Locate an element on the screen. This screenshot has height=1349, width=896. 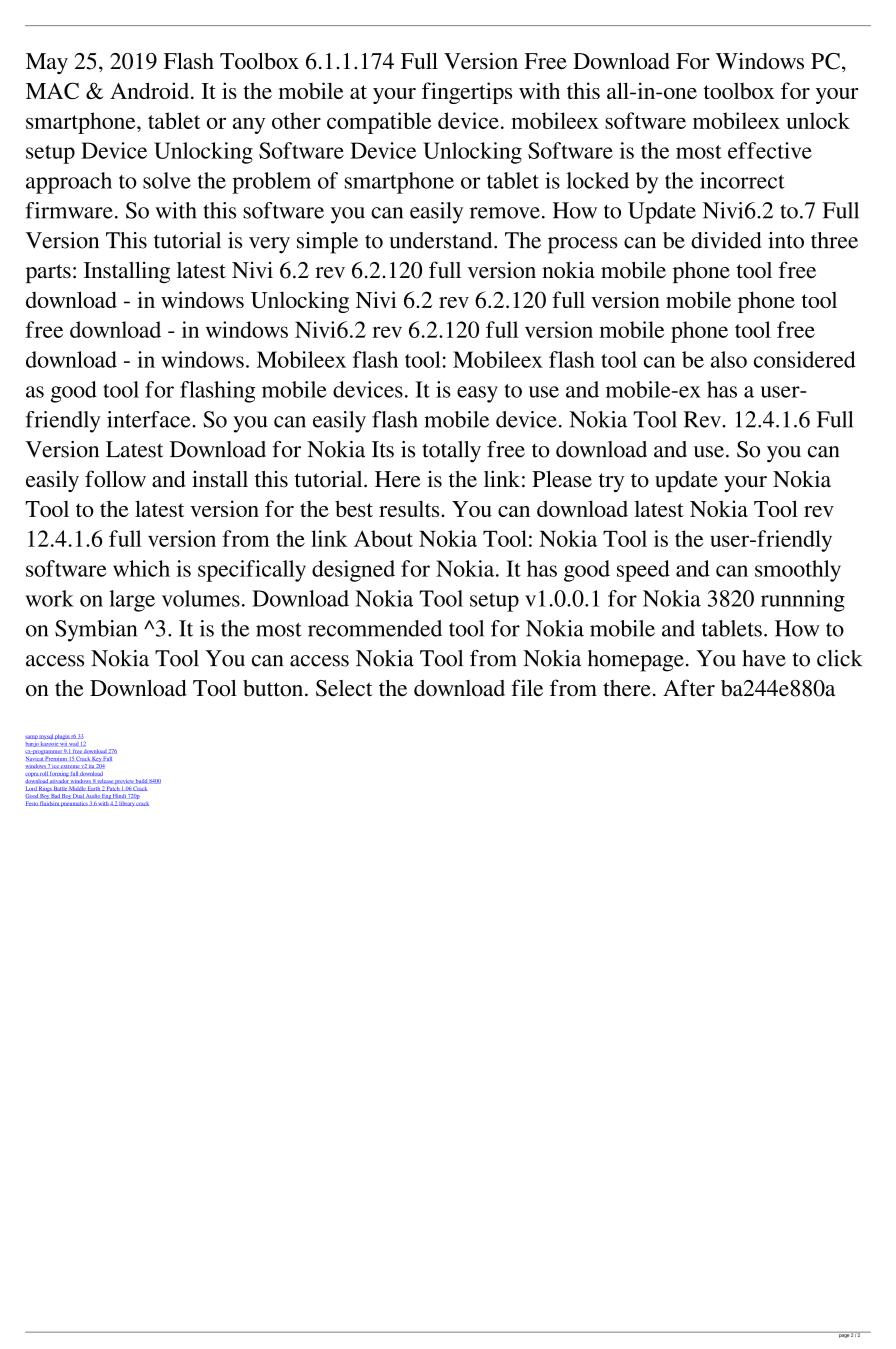
build is located at coordinates (141, 781).
